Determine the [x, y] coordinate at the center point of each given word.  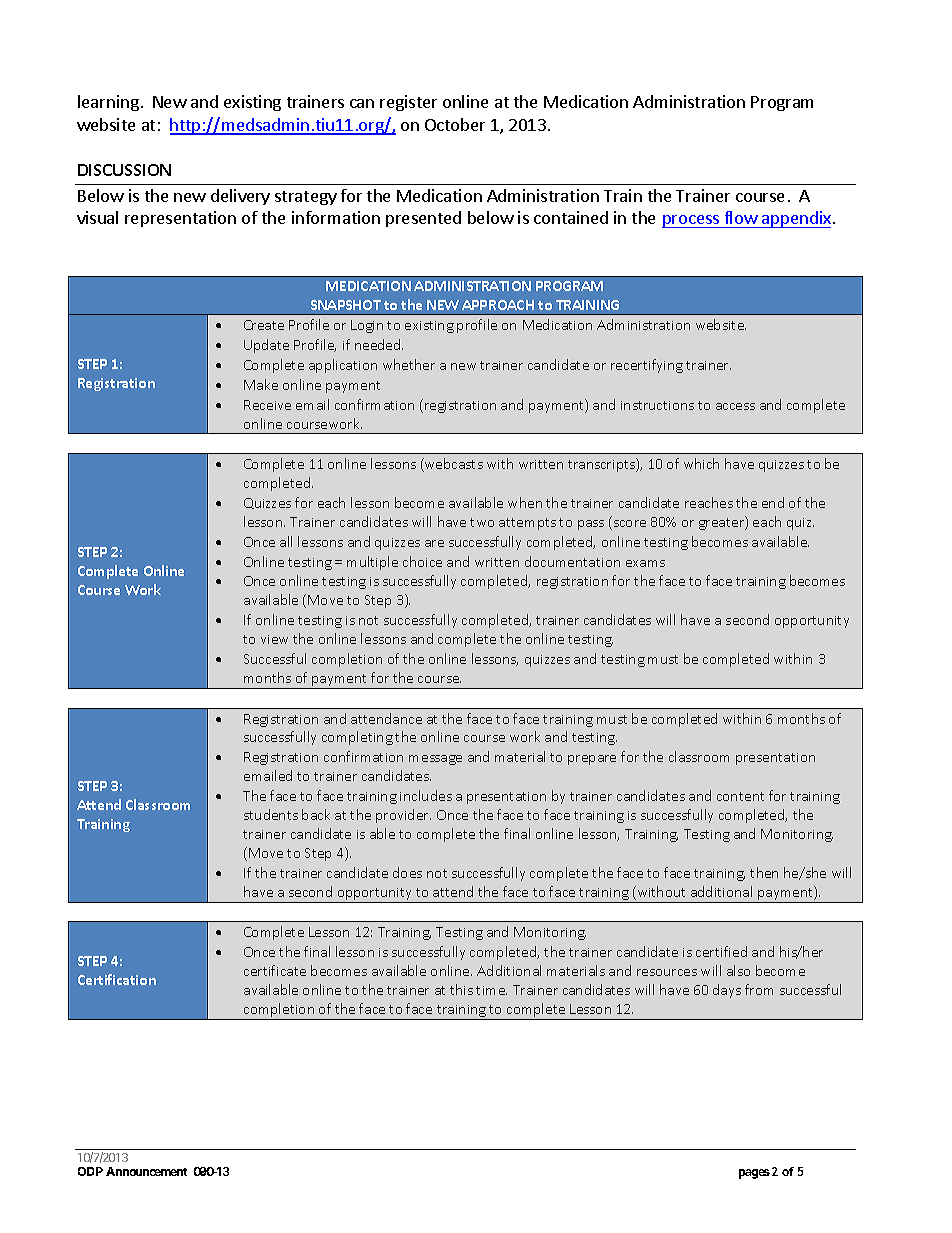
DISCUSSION [124, 170]
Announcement [146, 1171]
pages [754, 1174]
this [461, 989]
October [455, 124]
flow [740, 219]
